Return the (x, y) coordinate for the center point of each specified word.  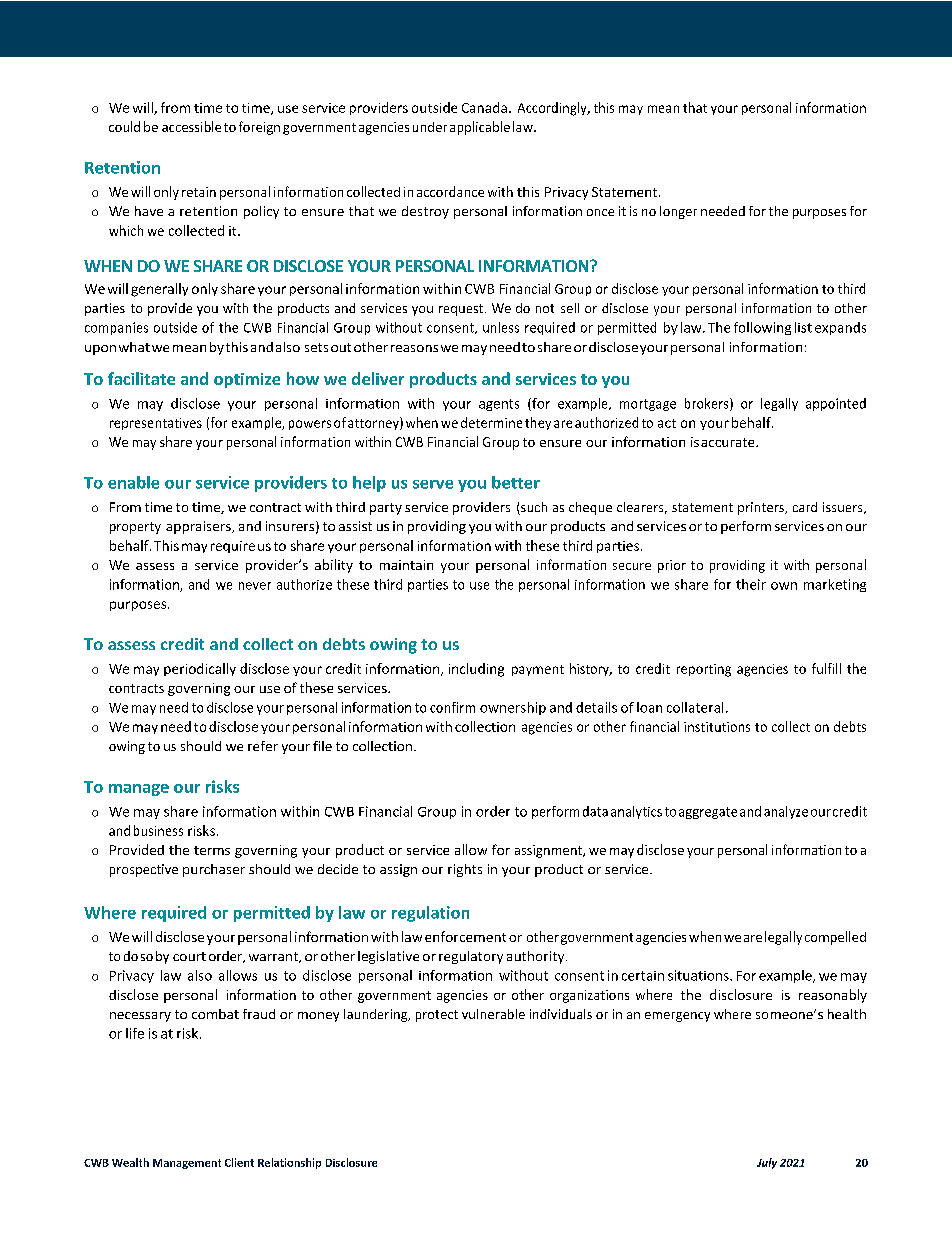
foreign (259, 128)
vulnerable (493, 1014)
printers (762, 508)
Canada (484, 107)
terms (212, 850)
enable (133, 482)
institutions (717, 727)
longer (678, 212)
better (516, 482)
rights (465, 870)
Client (239, 1162)
